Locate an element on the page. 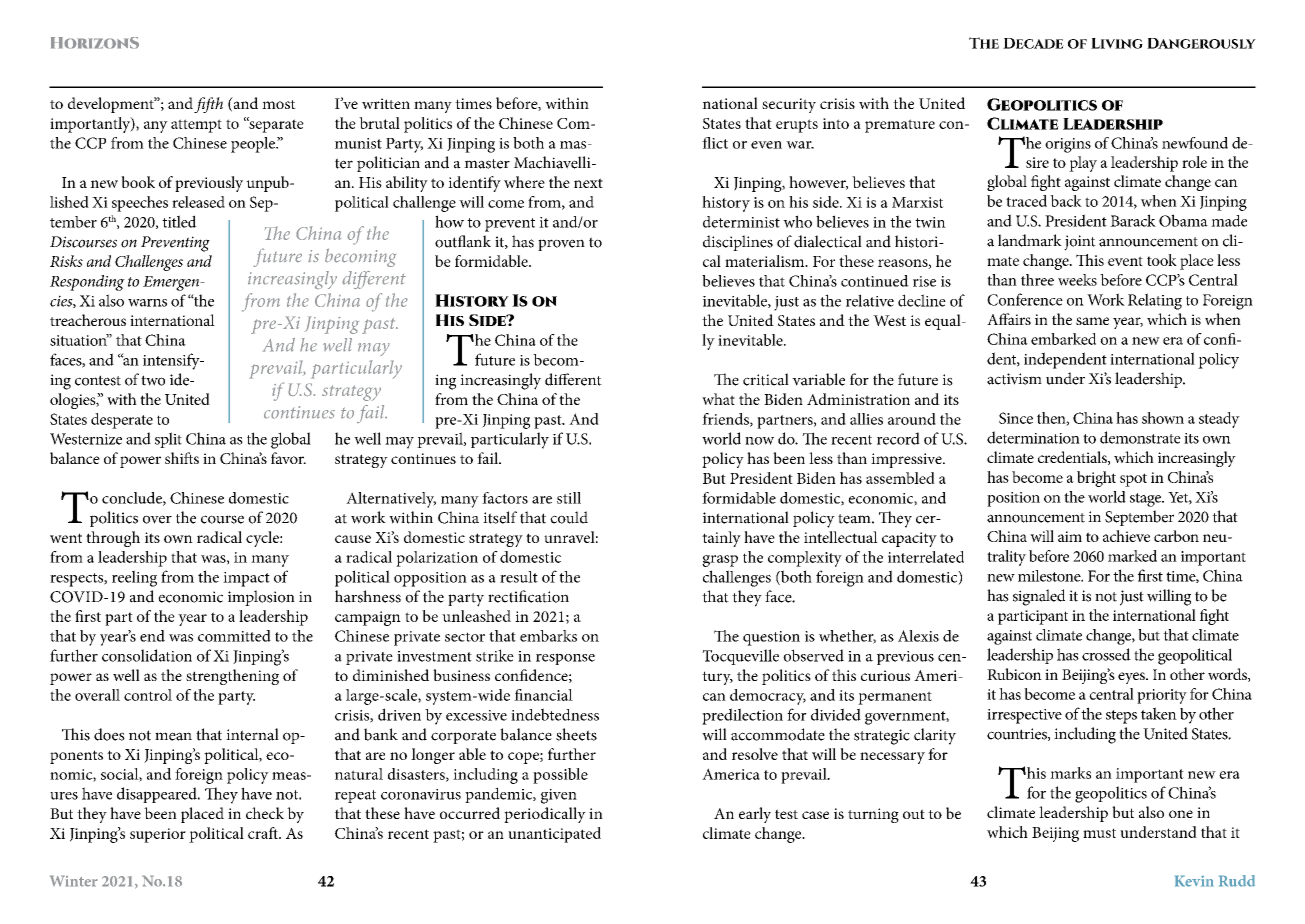  unanticipated is located at coordinates (554, 835).
